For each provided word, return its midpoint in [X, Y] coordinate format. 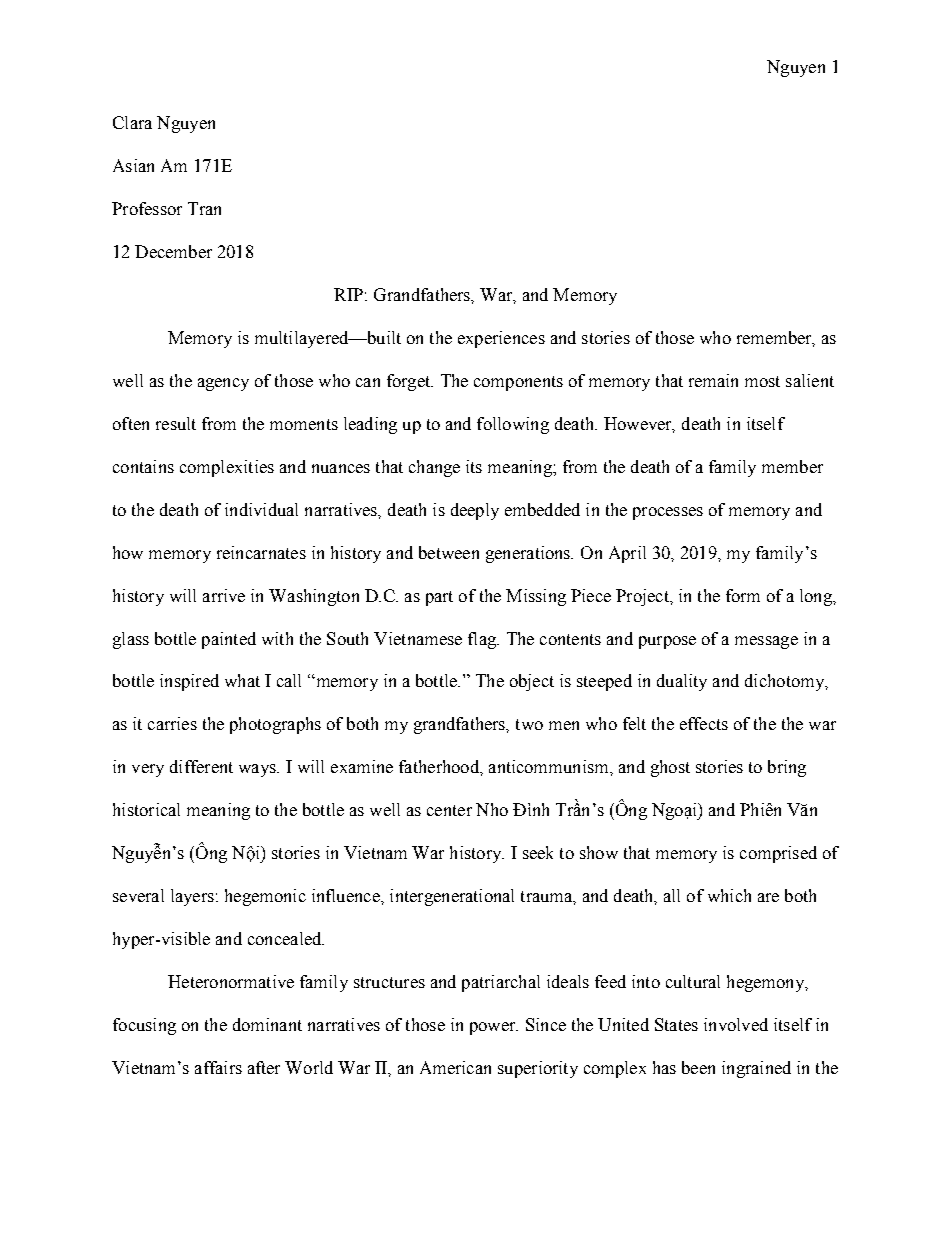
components [518, 383]
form [743, 595]
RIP [348, 294]
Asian [133, 165]
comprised [778, 854]
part [439, 598]
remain [713, 380]
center [449, 810]
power [494, 1028]
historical [146, 809]
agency [223, 384]
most [762, 381]
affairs [218, 1067]
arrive [224, 595]
